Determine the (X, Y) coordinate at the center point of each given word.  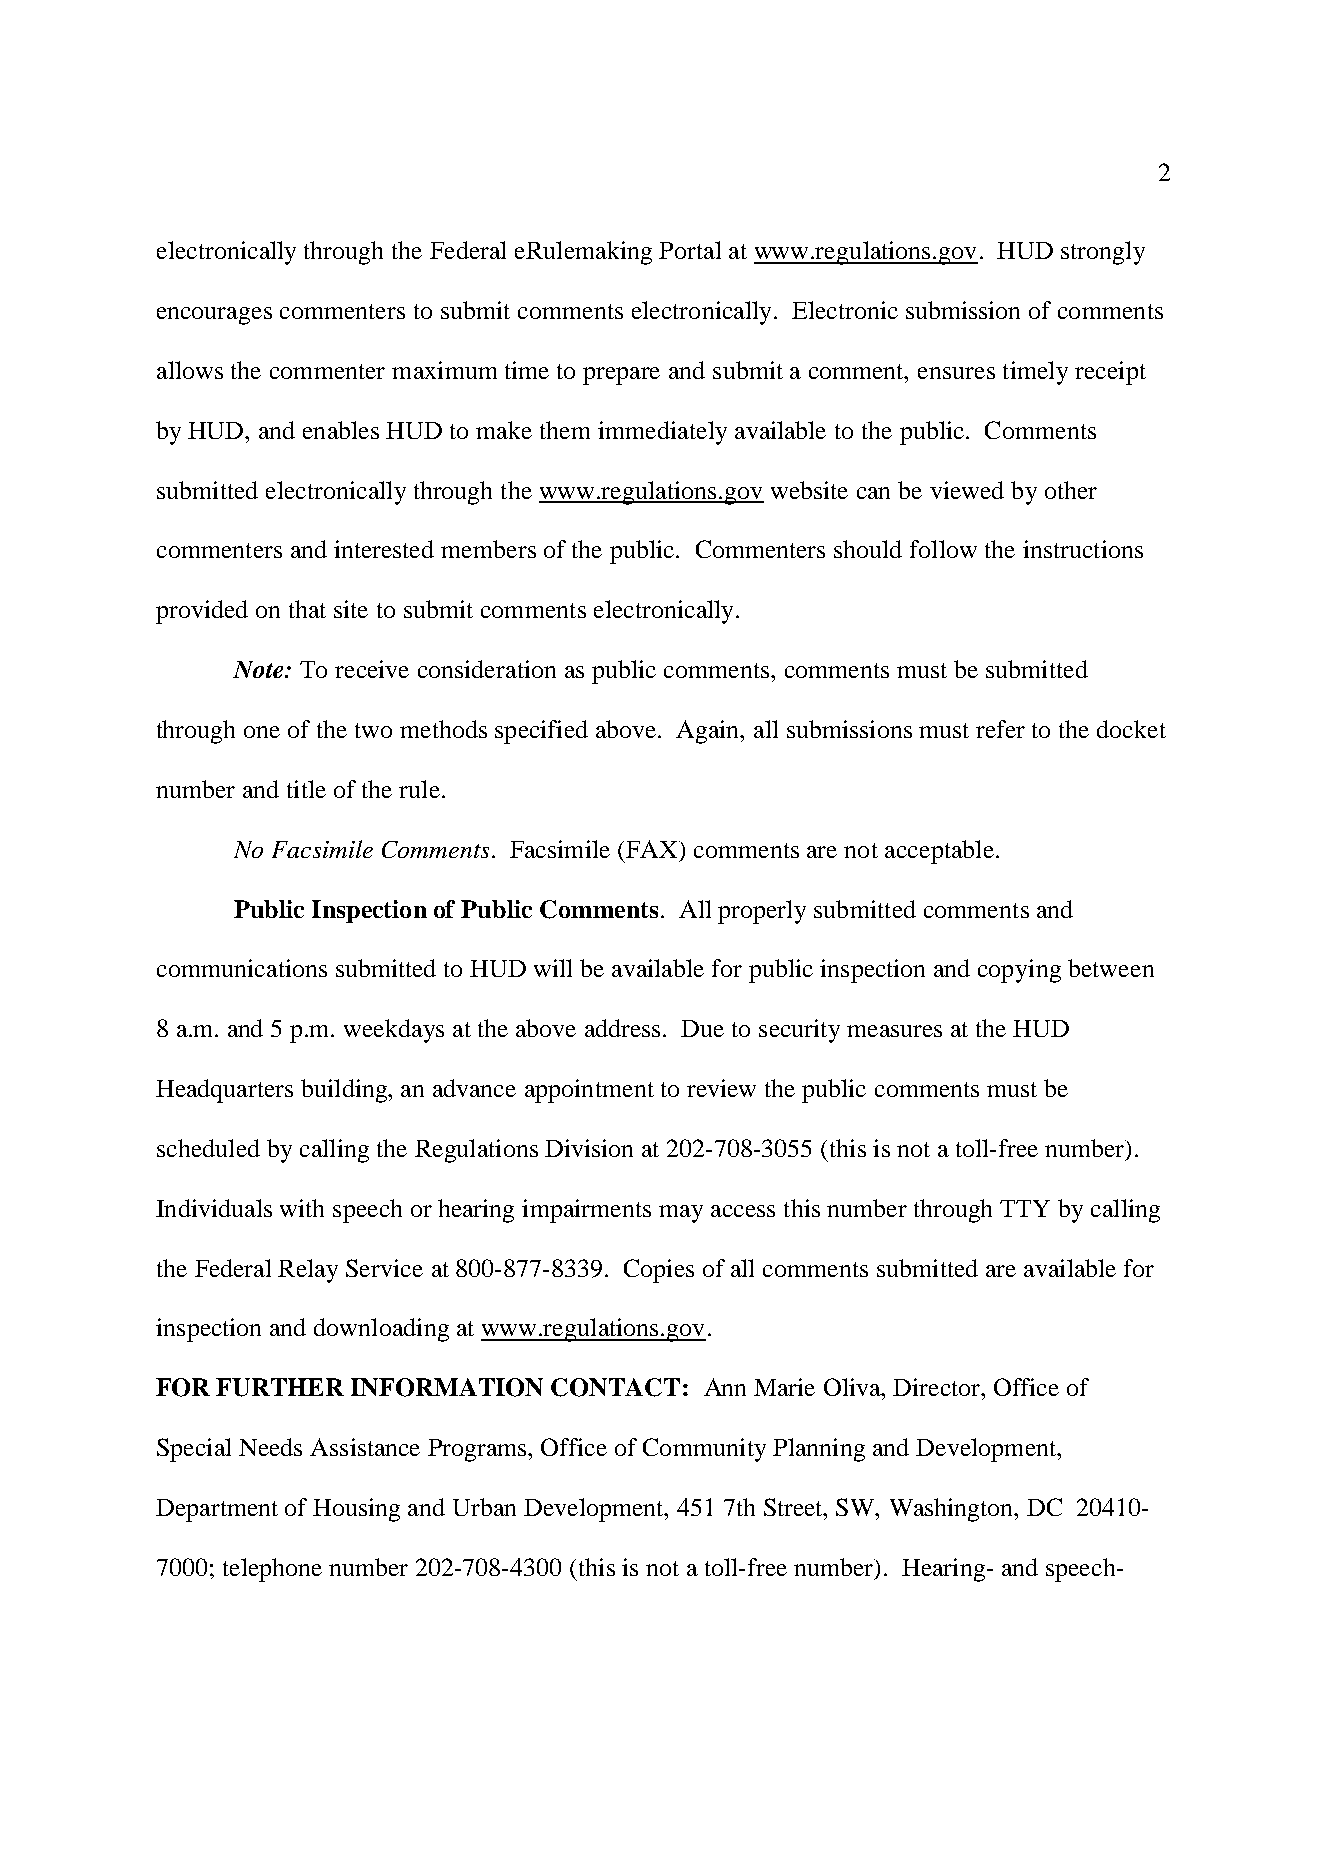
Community (704, 1450)
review (721, 1088)
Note (259, 669)
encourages (214, 316)
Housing (356, 1510)
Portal (690, 250)
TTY (1025, 1208)
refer (1000, 729)
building (345, 1091)
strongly (1103, 253)
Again (709, 732)
